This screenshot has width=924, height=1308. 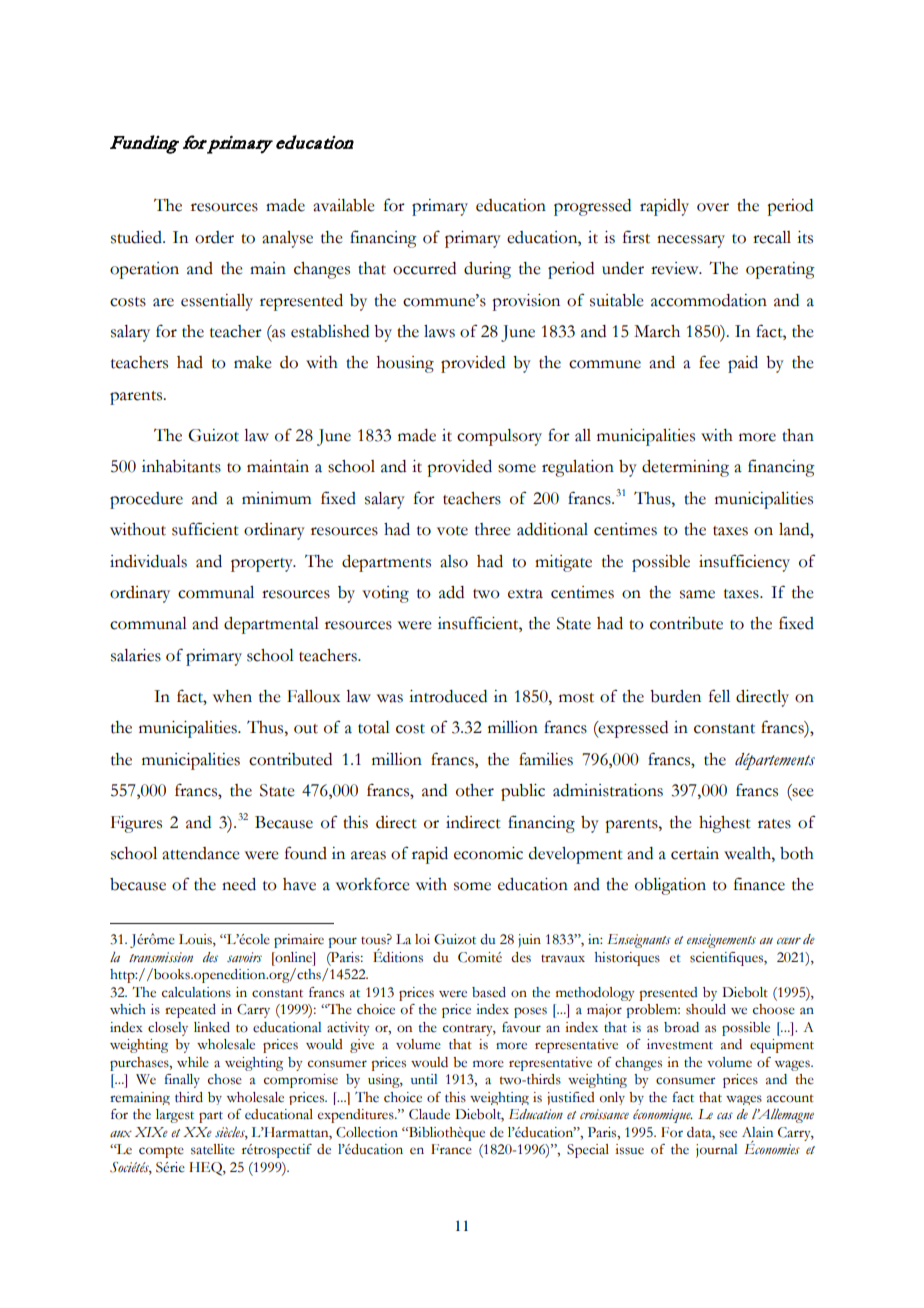 What do you see at coordinates (475, 790) in the screenshot?
I see `other` at bounding box center [475, 790].
